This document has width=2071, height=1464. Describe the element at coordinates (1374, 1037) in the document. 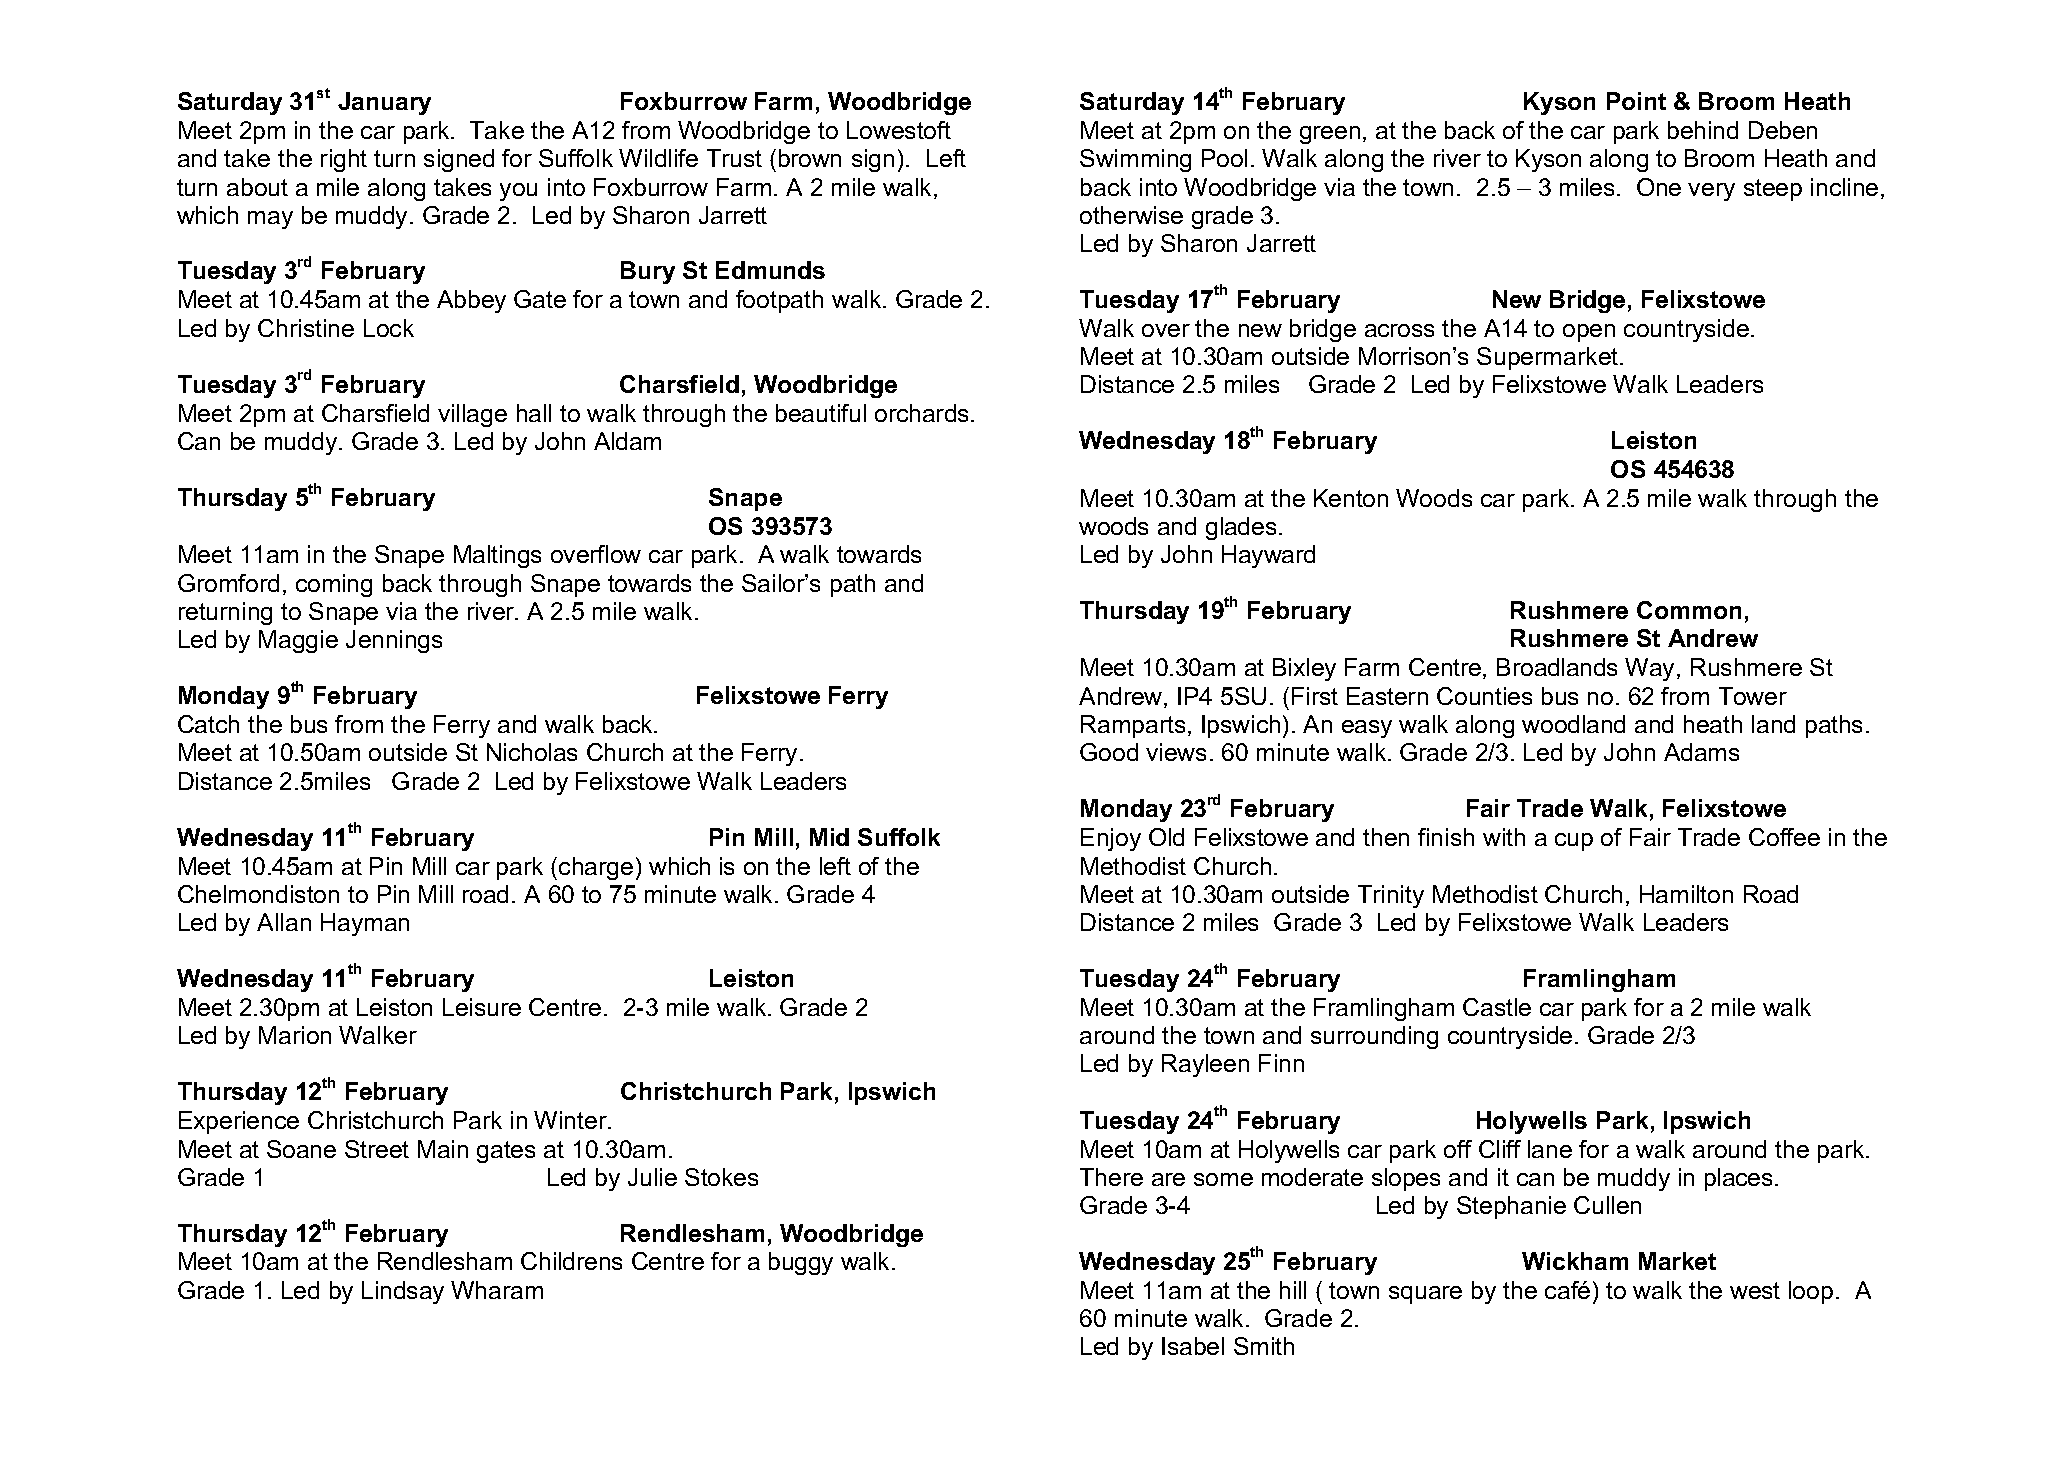

I see `surrounding` at that location.
